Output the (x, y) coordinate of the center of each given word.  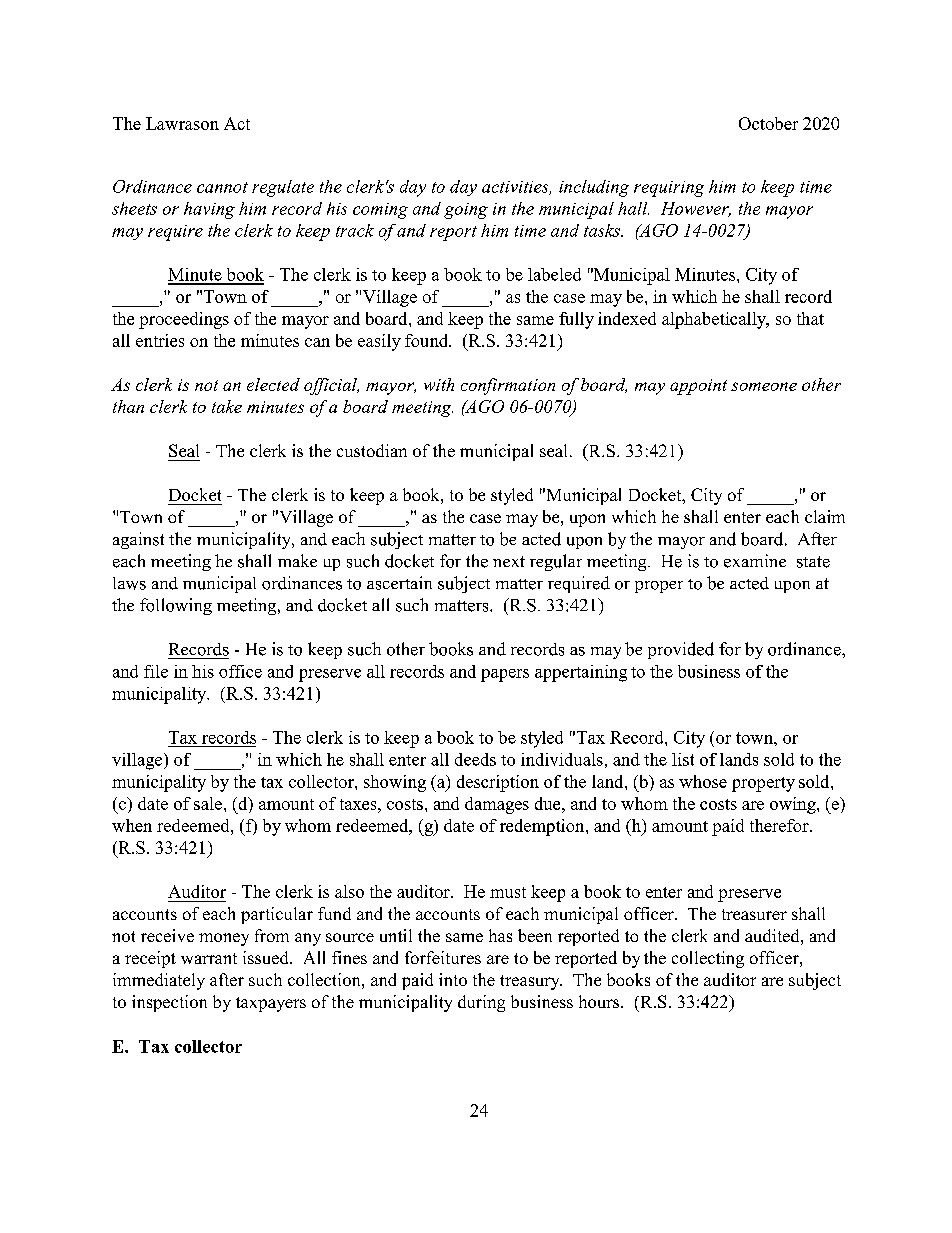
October (768, 123)
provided (681, 650)
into (453, 979)
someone (764, 386)
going (466, 211)
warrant (209, 958)
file (156, 671)
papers (505, 675)
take (227, 406)
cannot (222, 187)
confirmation (508, 386)
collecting (708, 959)
